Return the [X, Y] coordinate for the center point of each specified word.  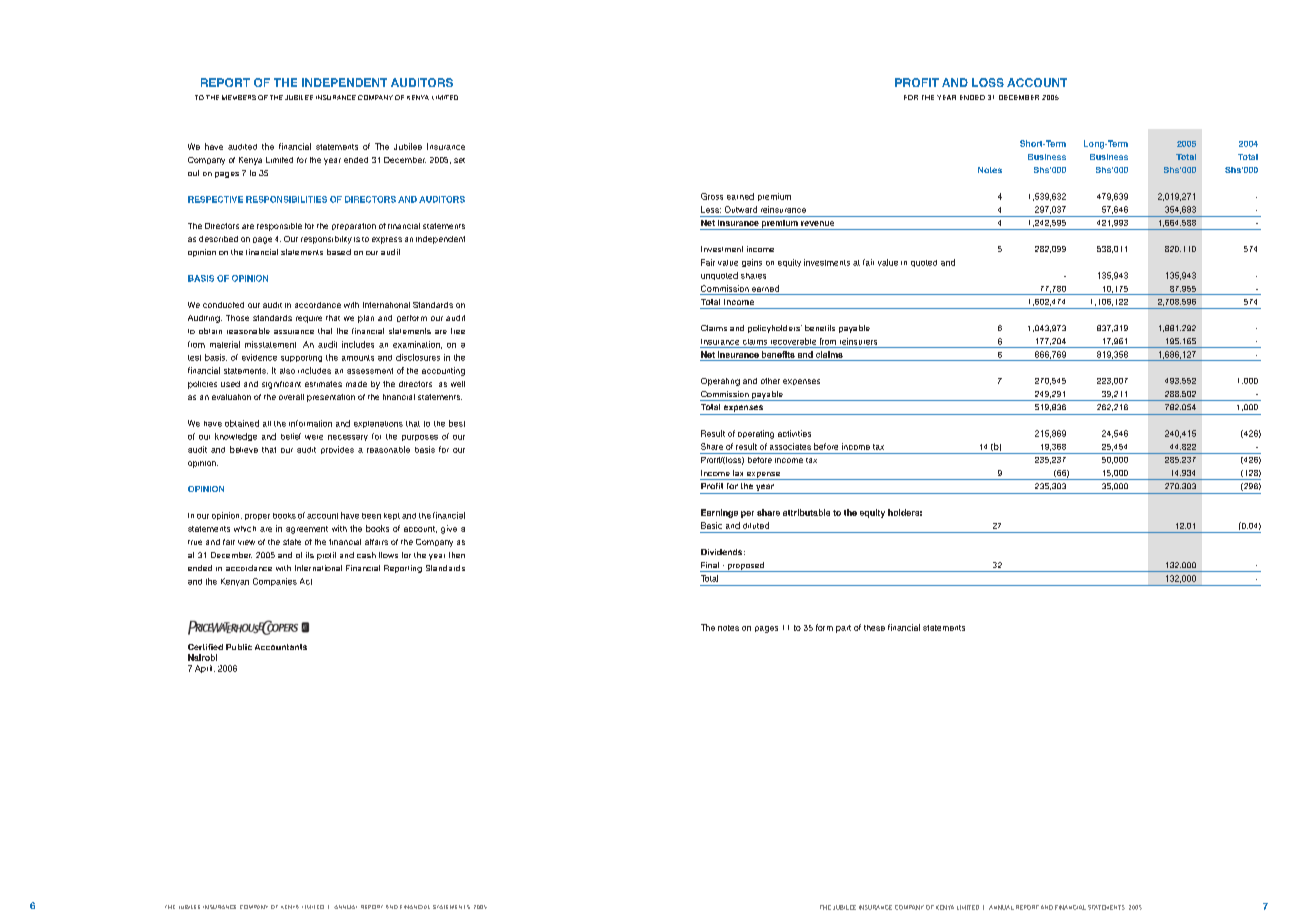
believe [244, 449]
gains [752, 263]
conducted [223, 305]
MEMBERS [239, 97]
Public [239, 647]
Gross [712, 196]
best [457, 423]
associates [790, 446]
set [459, 160]
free [458, 331]
